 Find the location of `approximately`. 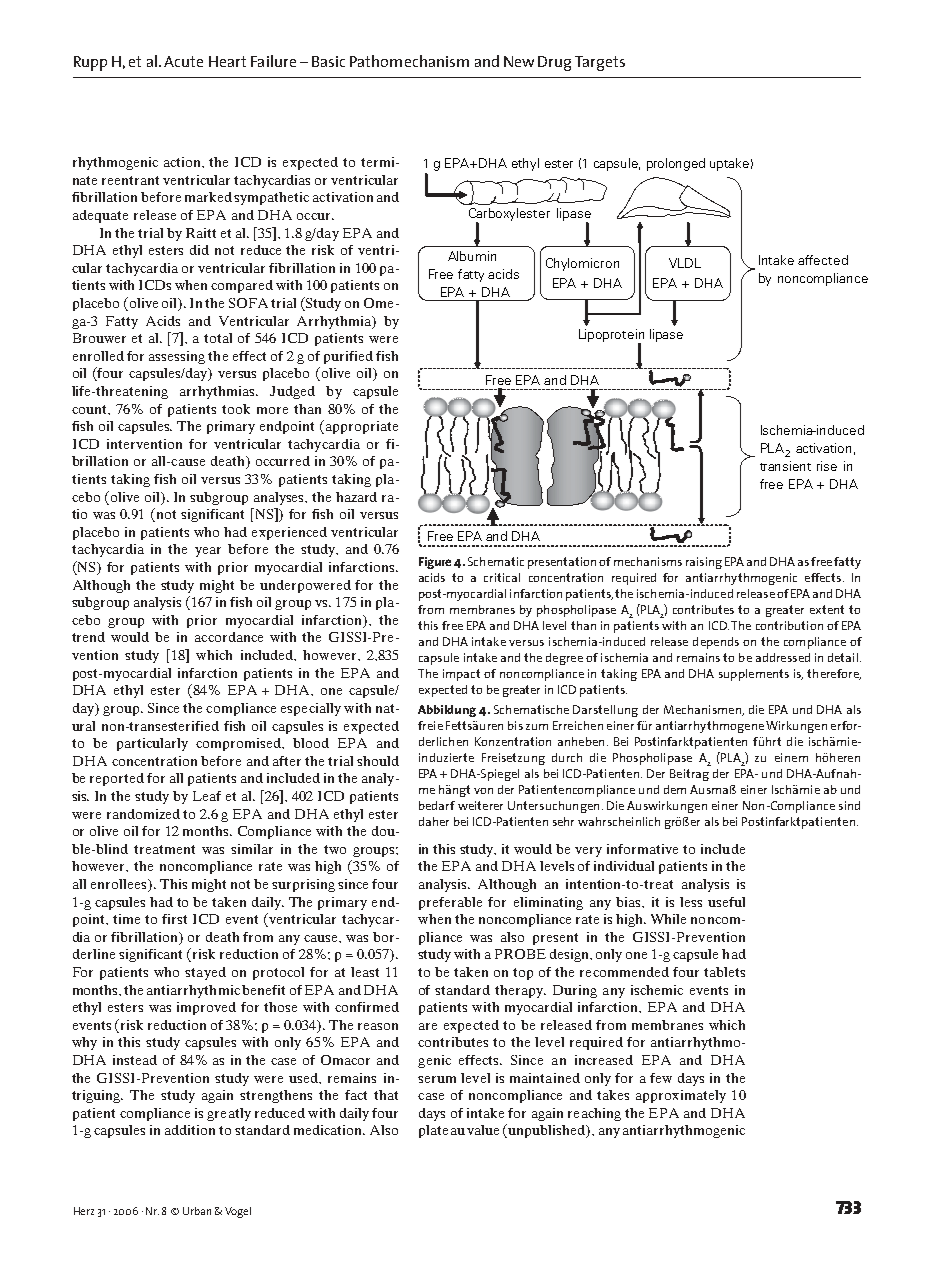

approximately is located at coordinates (681, 1096).
